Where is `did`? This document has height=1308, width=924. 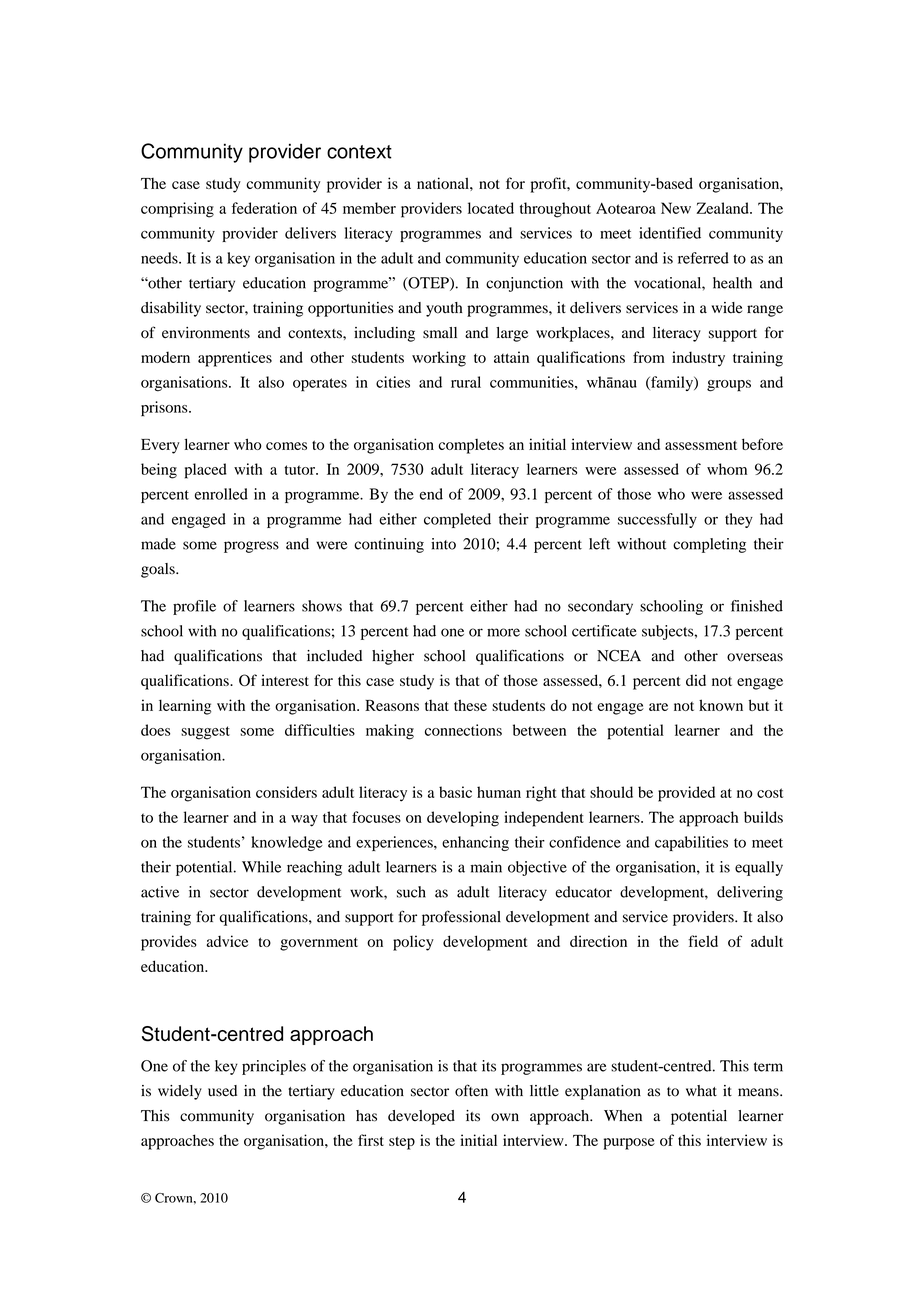 did is located at coordinates (696, 680).
